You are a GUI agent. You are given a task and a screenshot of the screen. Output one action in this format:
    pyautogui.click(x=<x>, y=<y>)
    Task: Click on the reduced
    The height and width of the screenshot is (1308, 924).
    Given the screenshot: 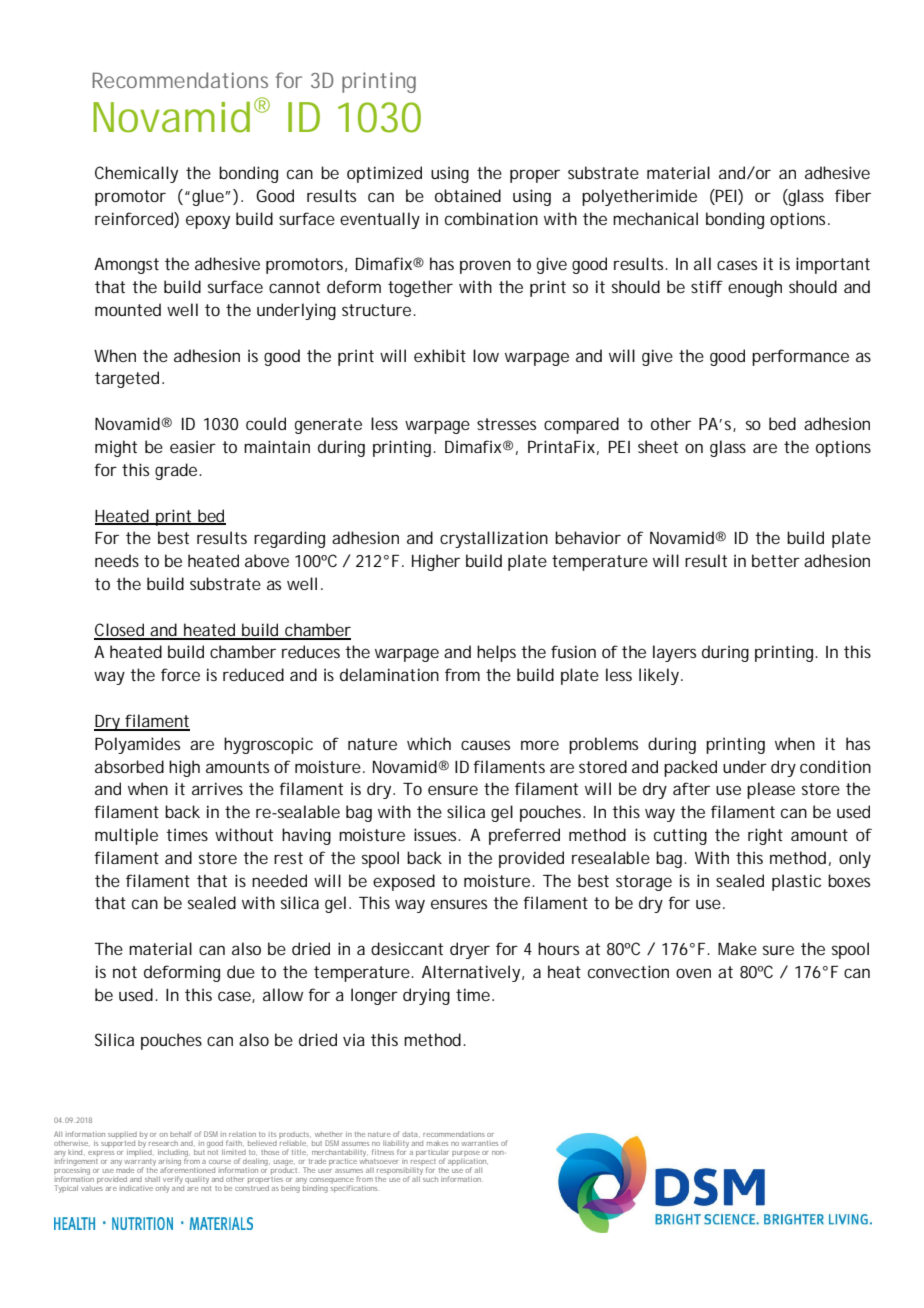 What is the action you would take?
    pyautogui.click(x=253, y=674)
